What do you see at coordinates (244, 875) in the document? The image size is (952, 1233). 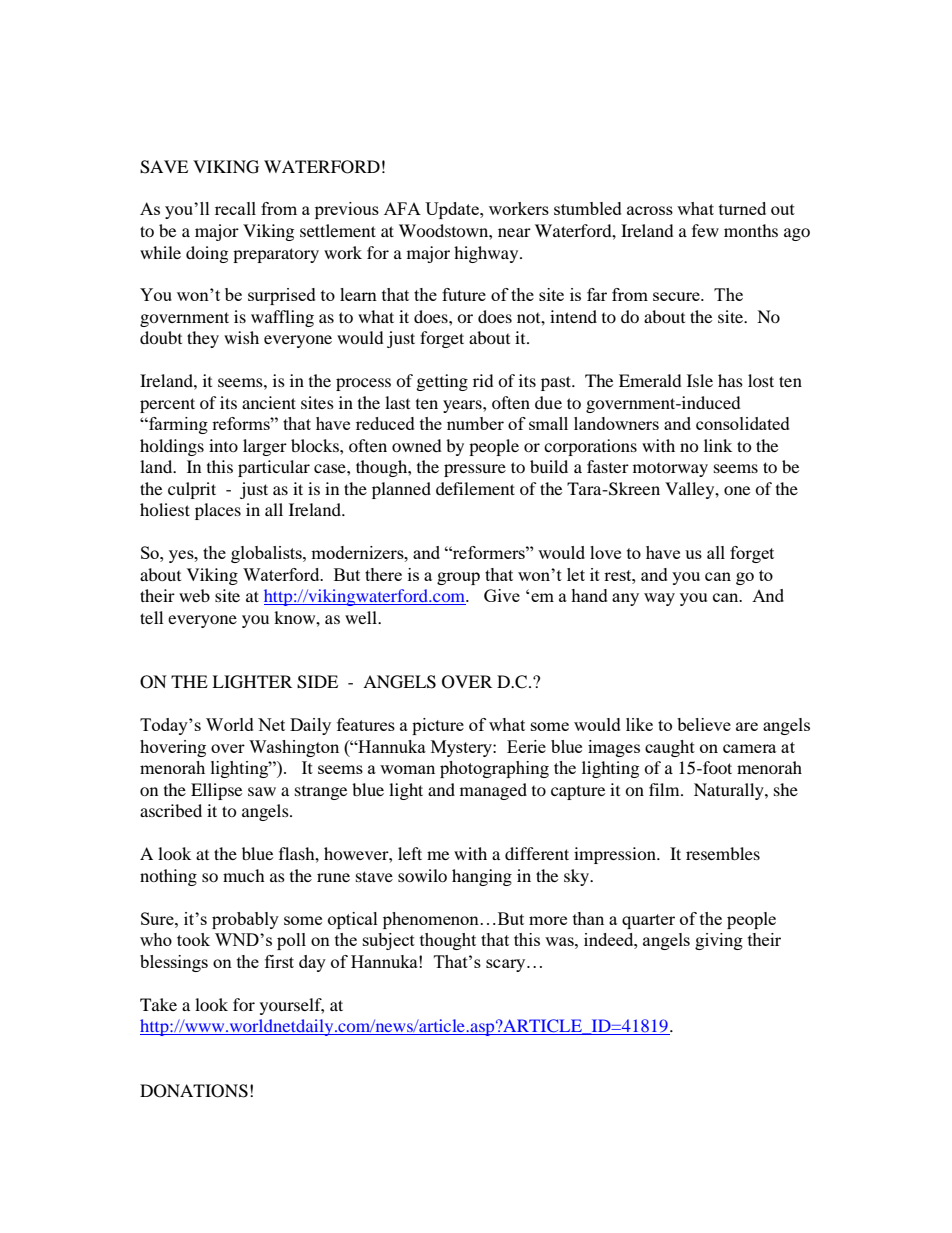 I see `much` at bounding box center [244, 875].
